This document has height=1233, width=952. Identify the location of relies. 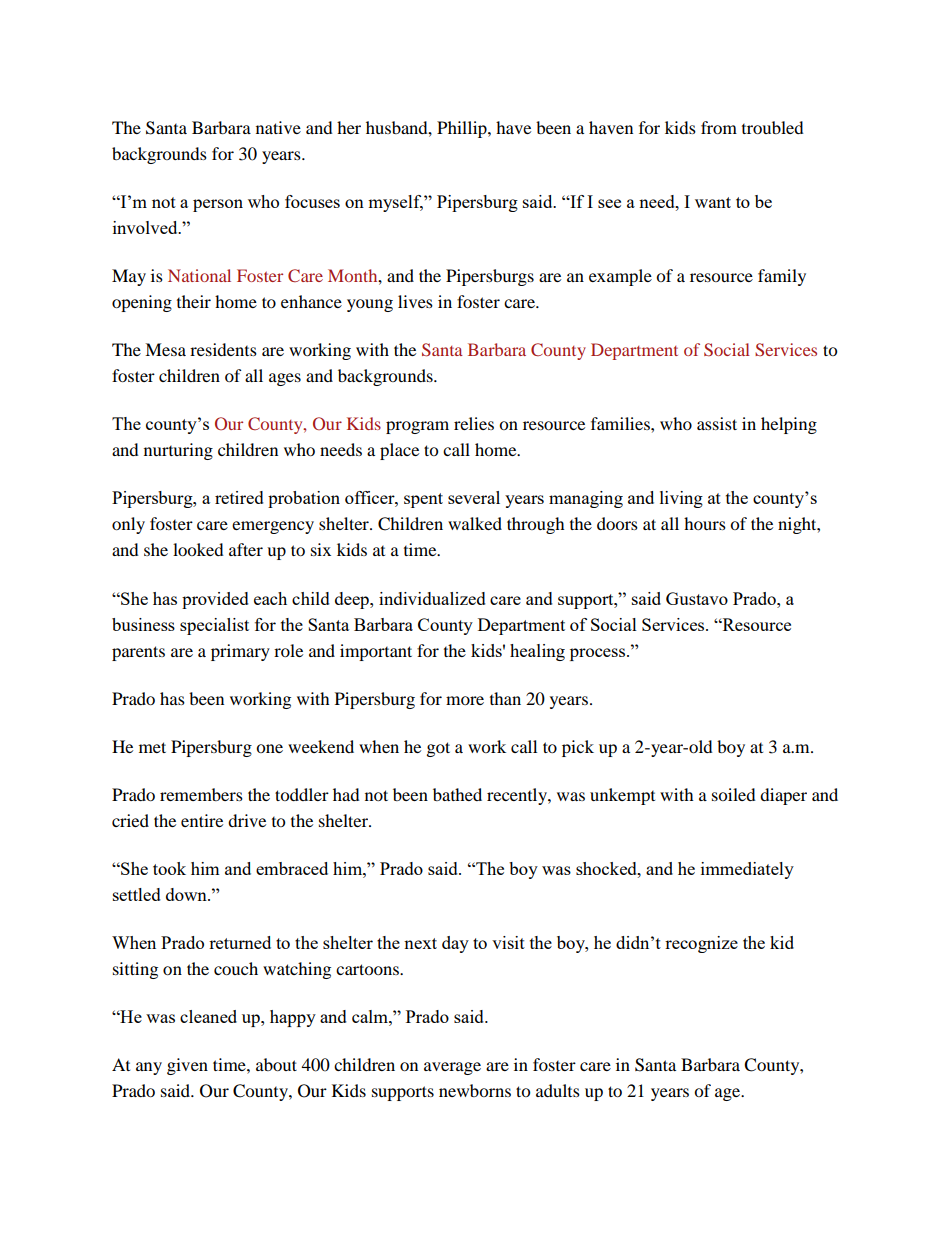
(474, 423).
